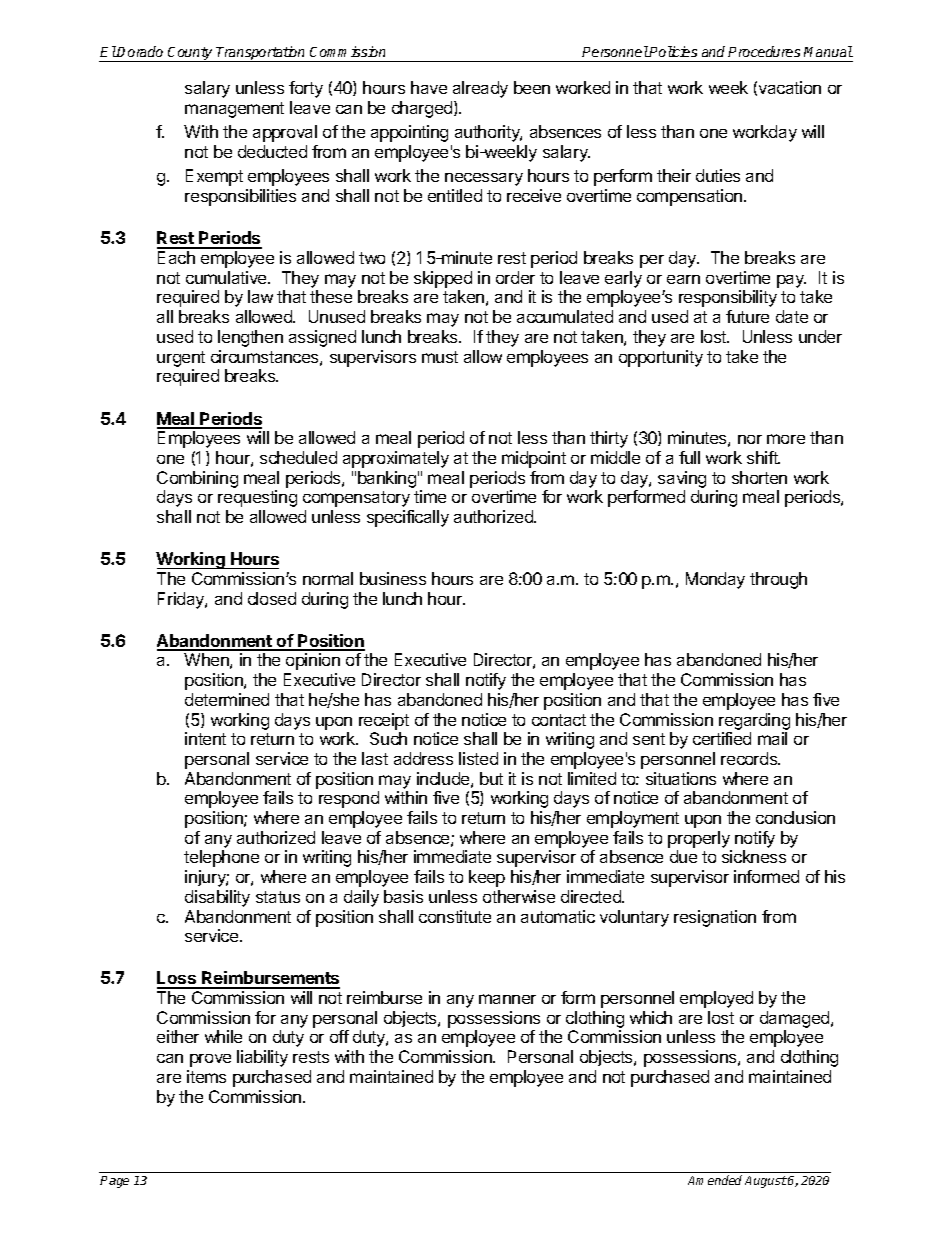  I want to click on Procedures, so click(764, 51).
